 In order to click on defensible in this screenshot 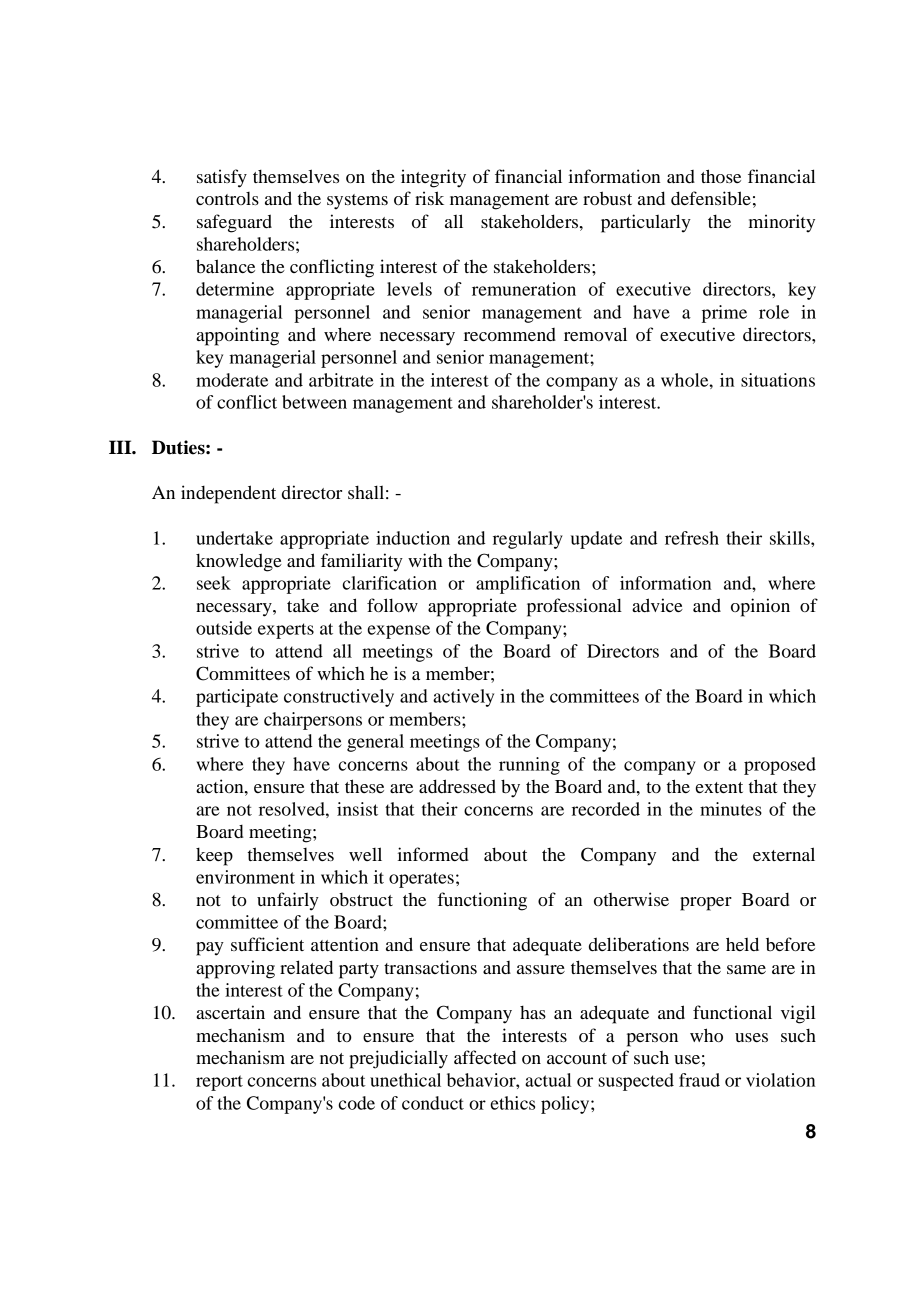, I will do `click(711, 198)`.
